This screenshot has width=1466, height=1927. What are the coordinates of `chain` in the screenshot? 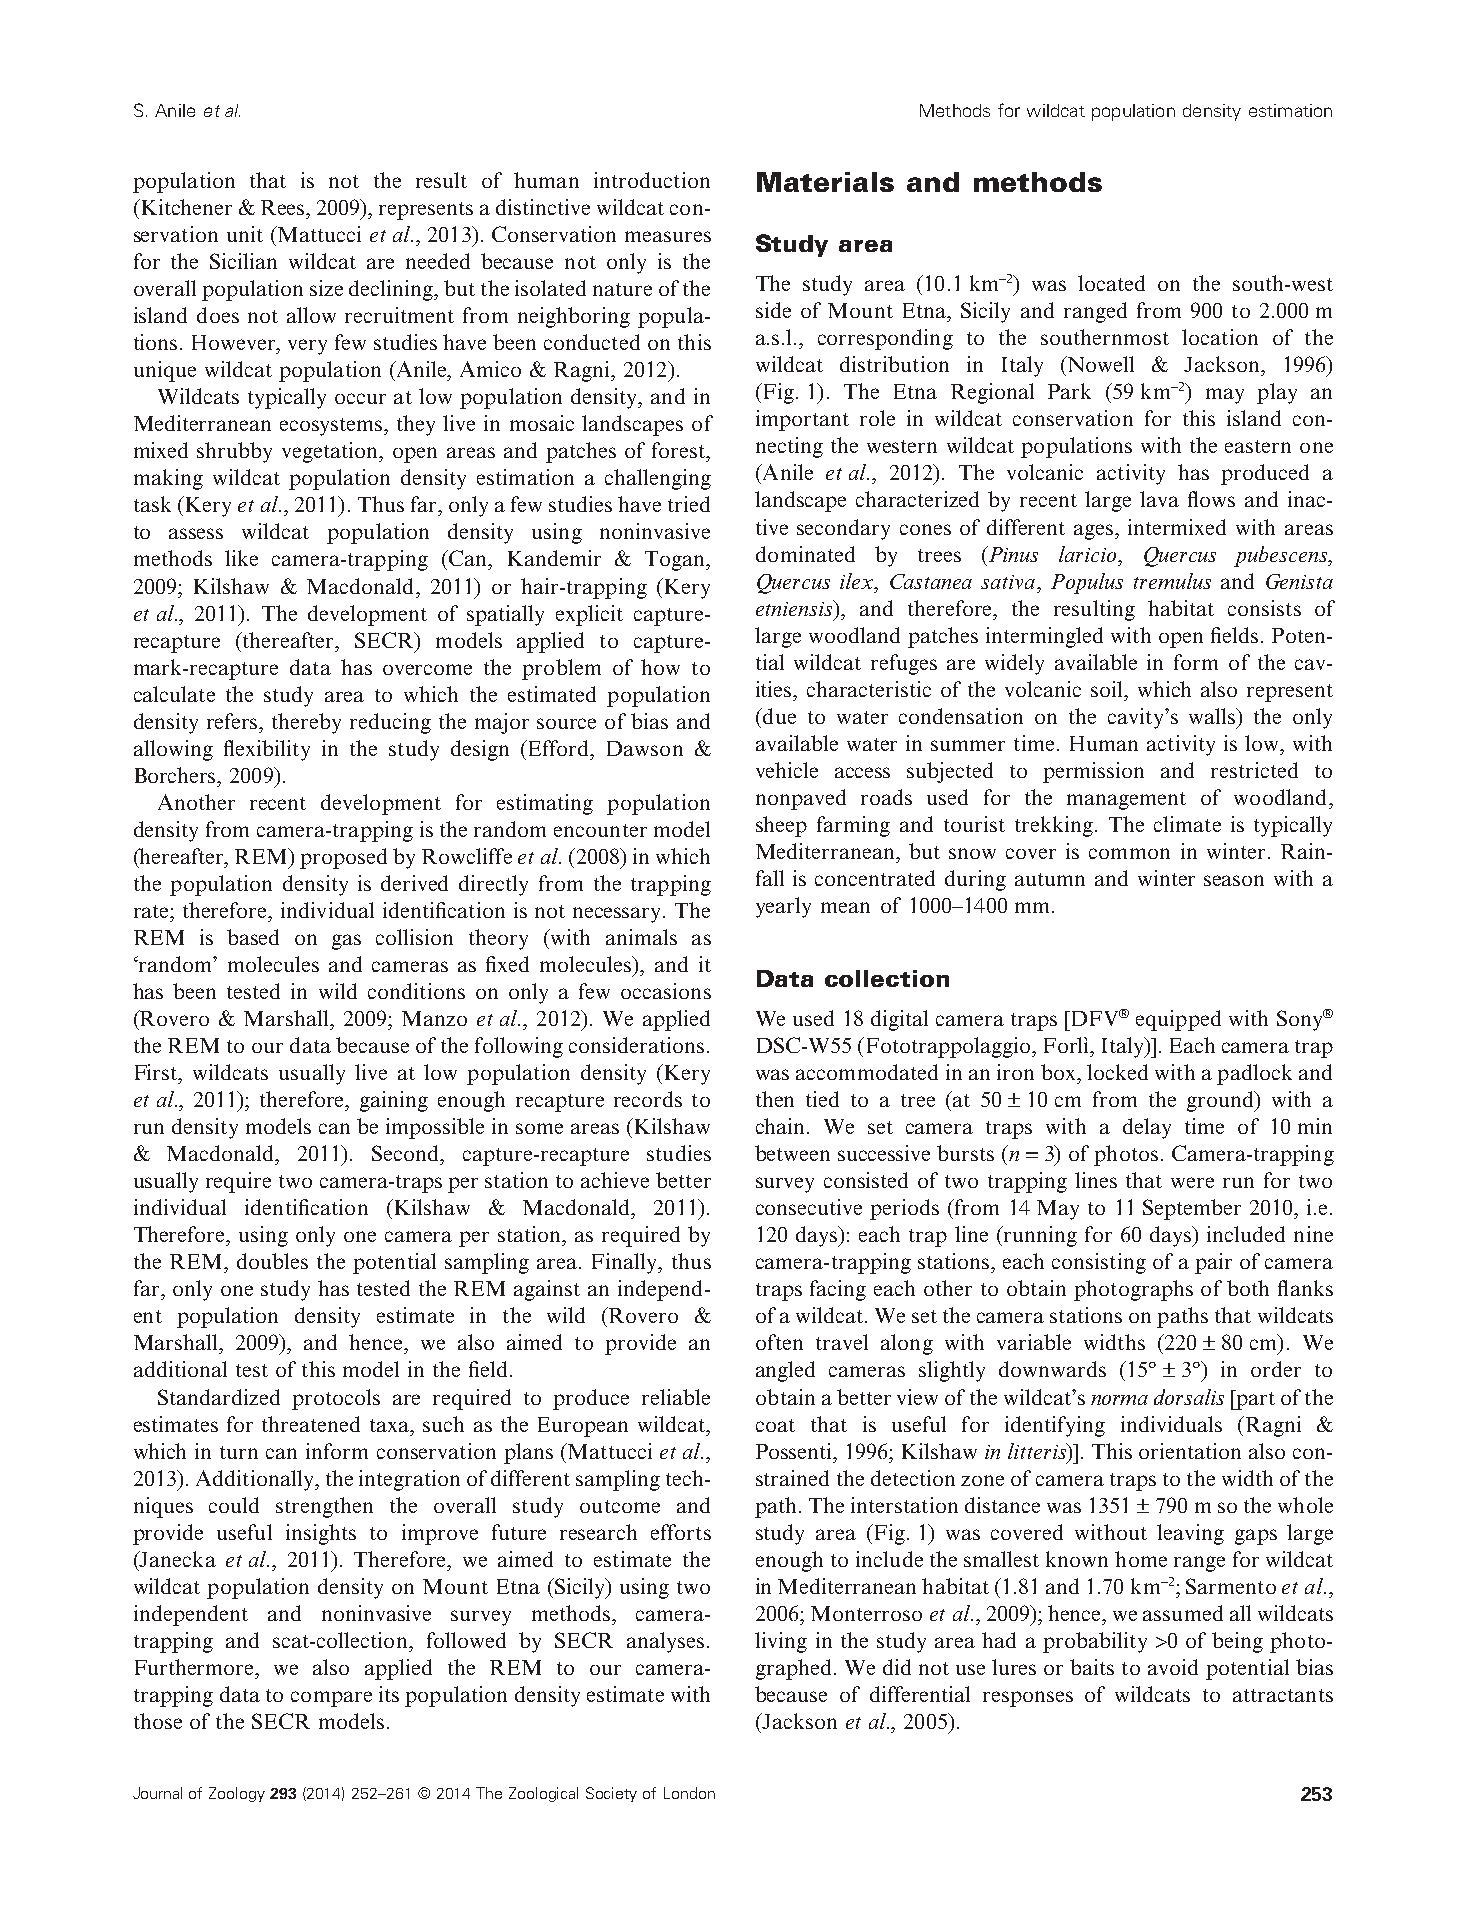 It's located at (782, 1126).
